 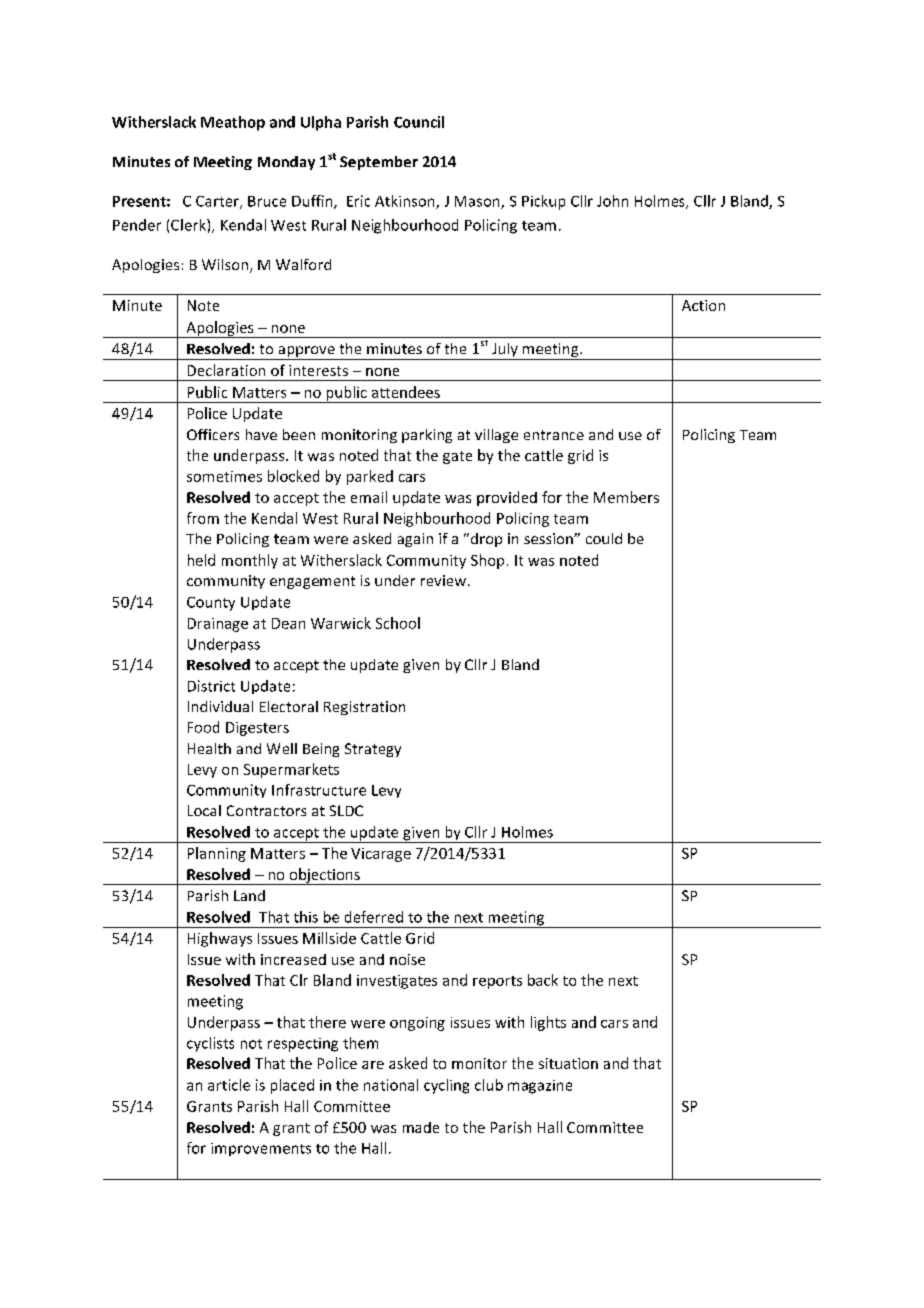 What do you see at coordinates (626, 497) in the screenshot?
I see `Members` at bounding box center [626, 497].
